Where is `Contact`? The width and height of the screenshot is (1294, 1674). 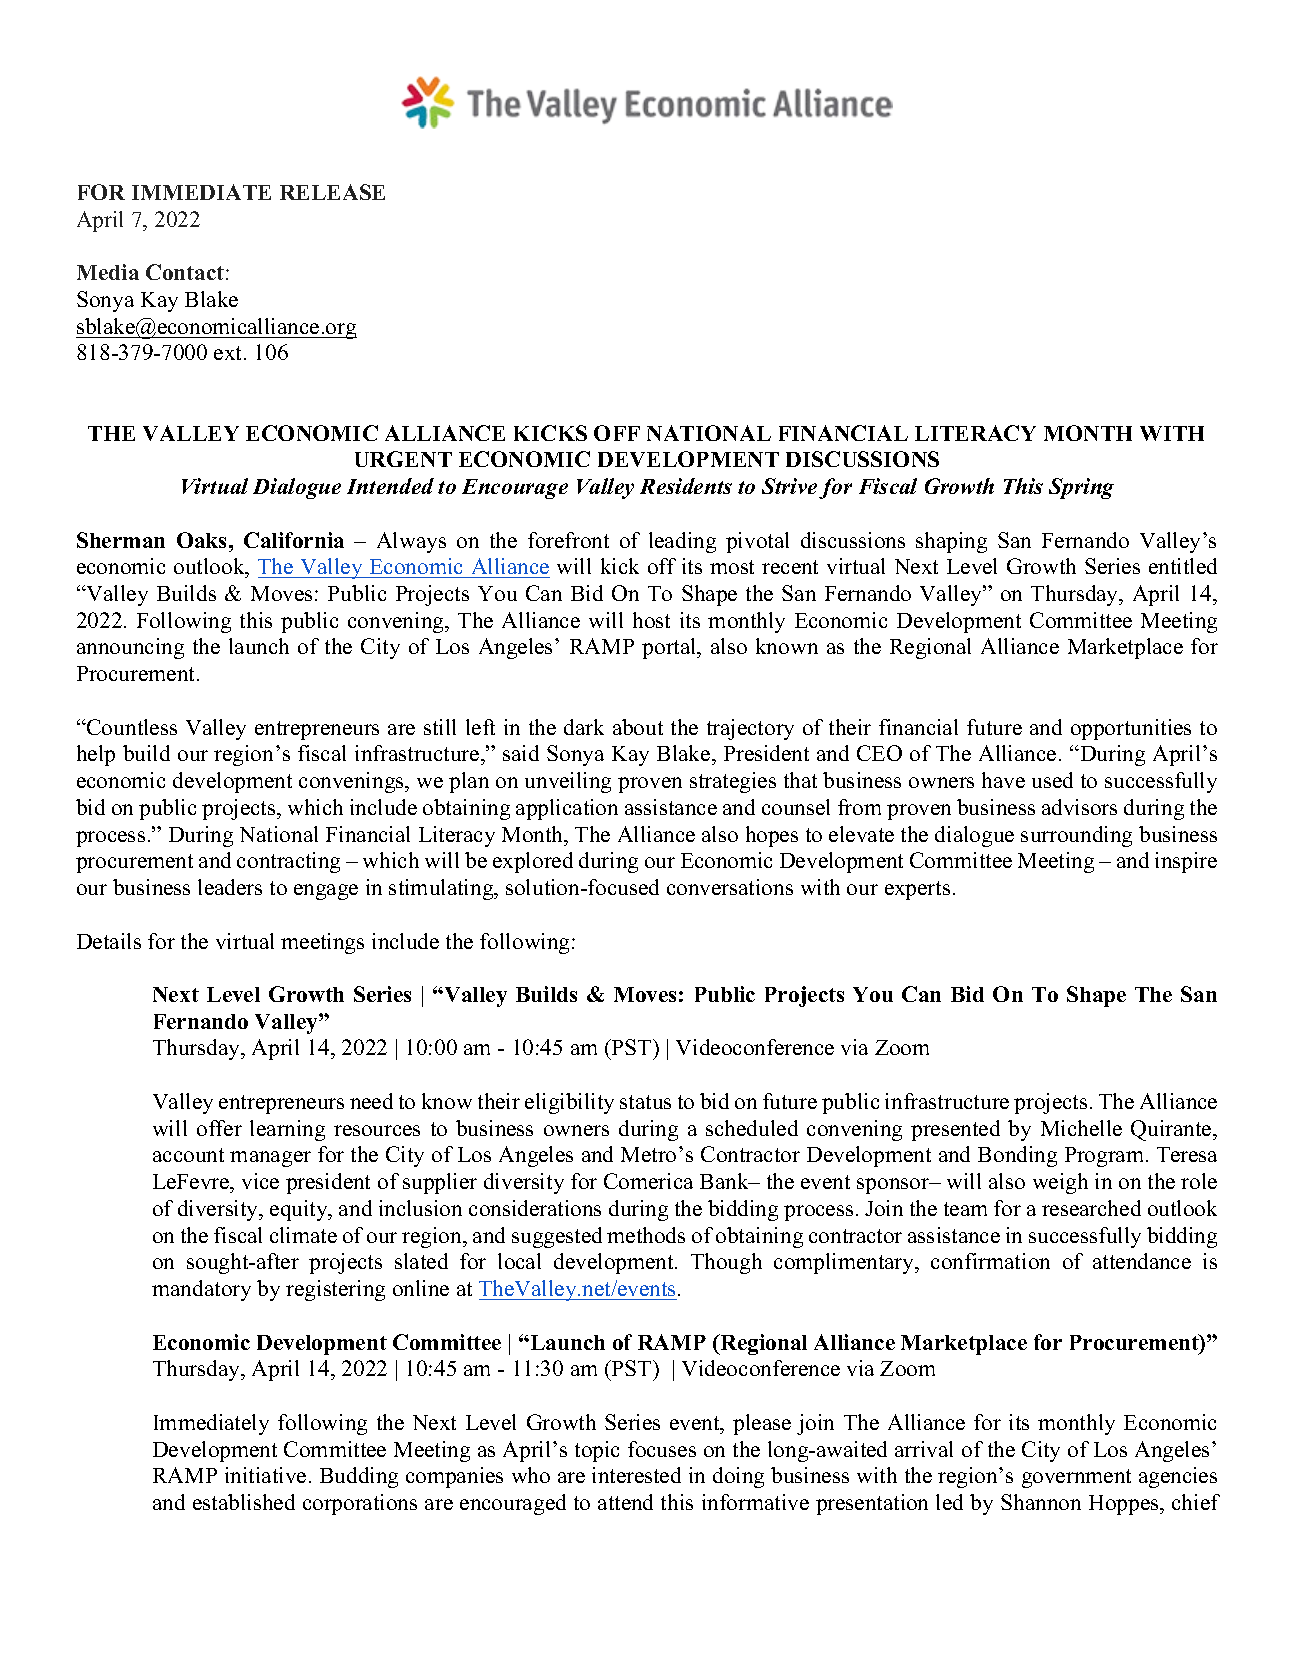 Contact is located at coordinates (185, 272).
